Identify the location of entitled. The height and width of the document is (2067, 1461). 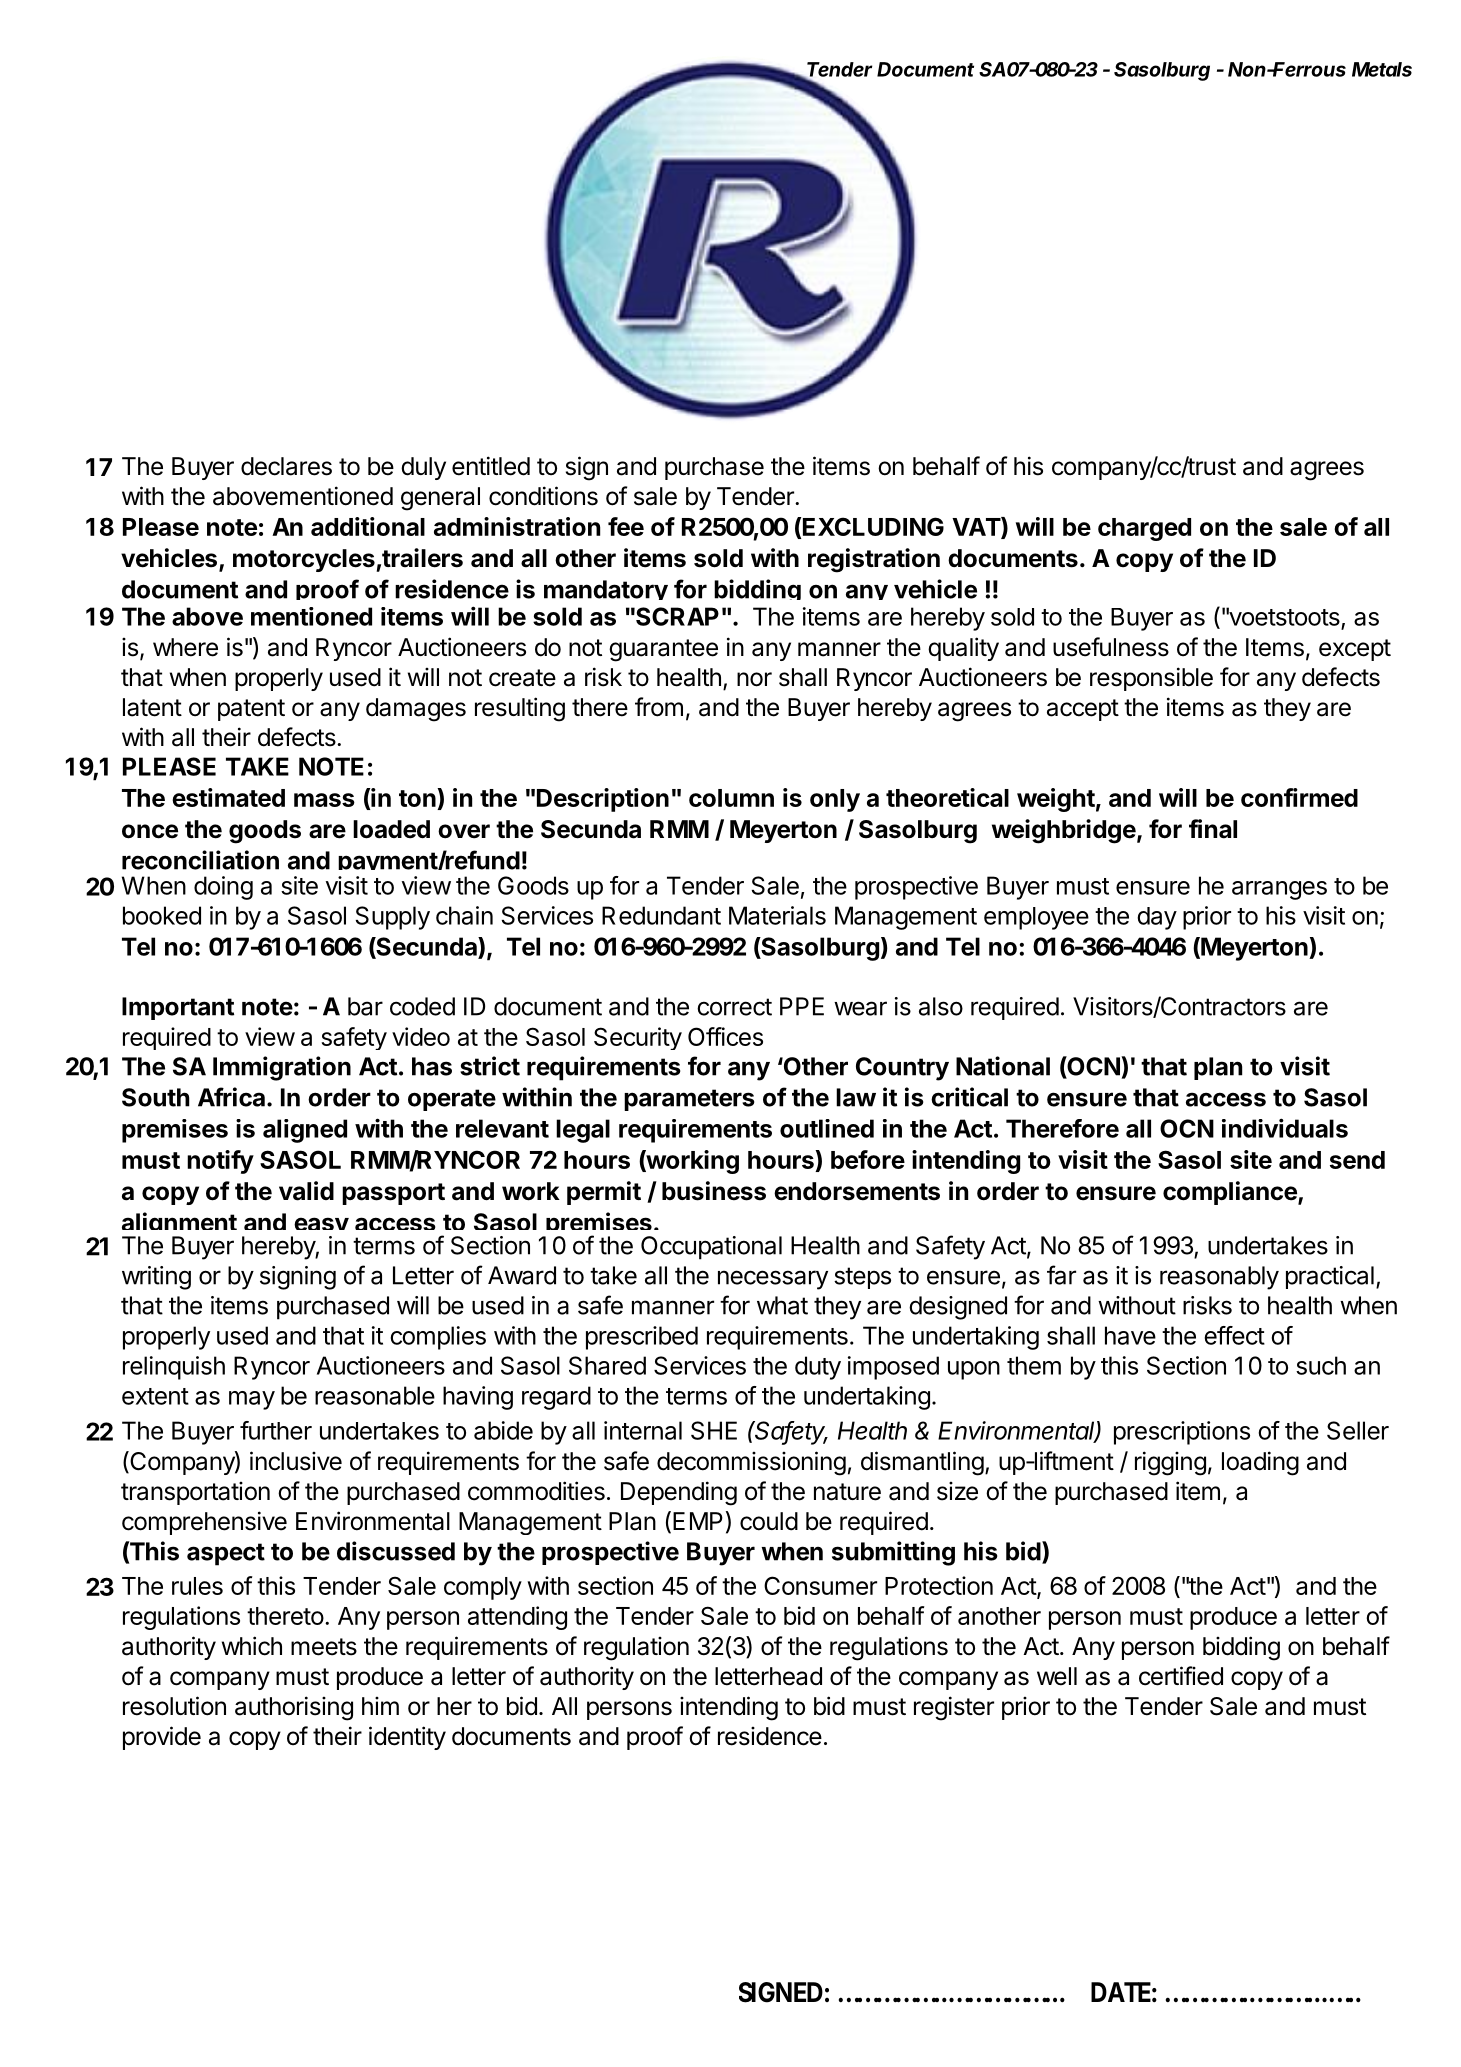
(491, 466).
